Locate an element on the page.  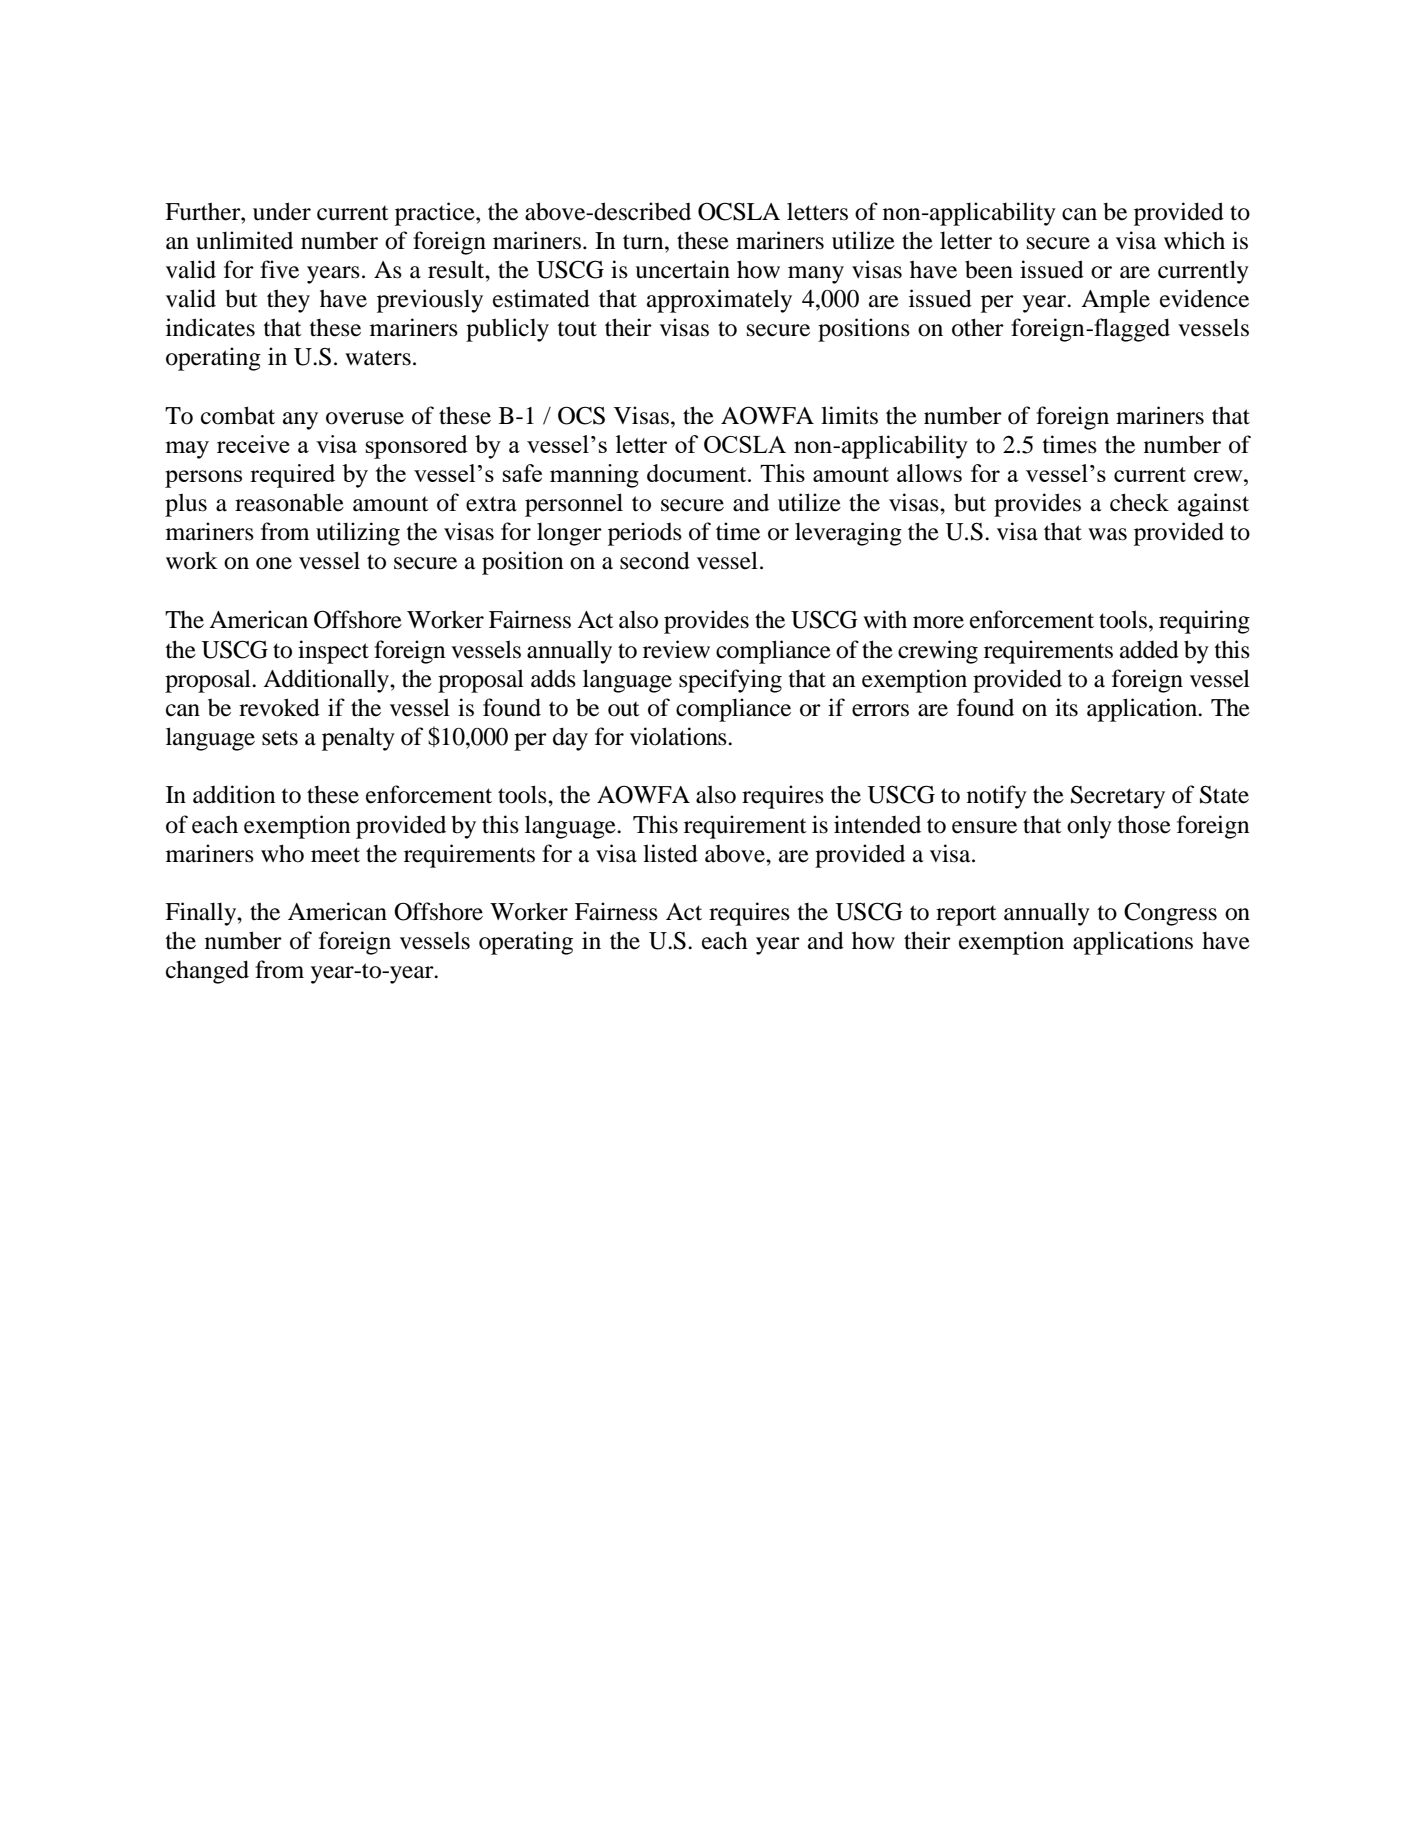
Secretary is located at coordinates (1118, 797).
